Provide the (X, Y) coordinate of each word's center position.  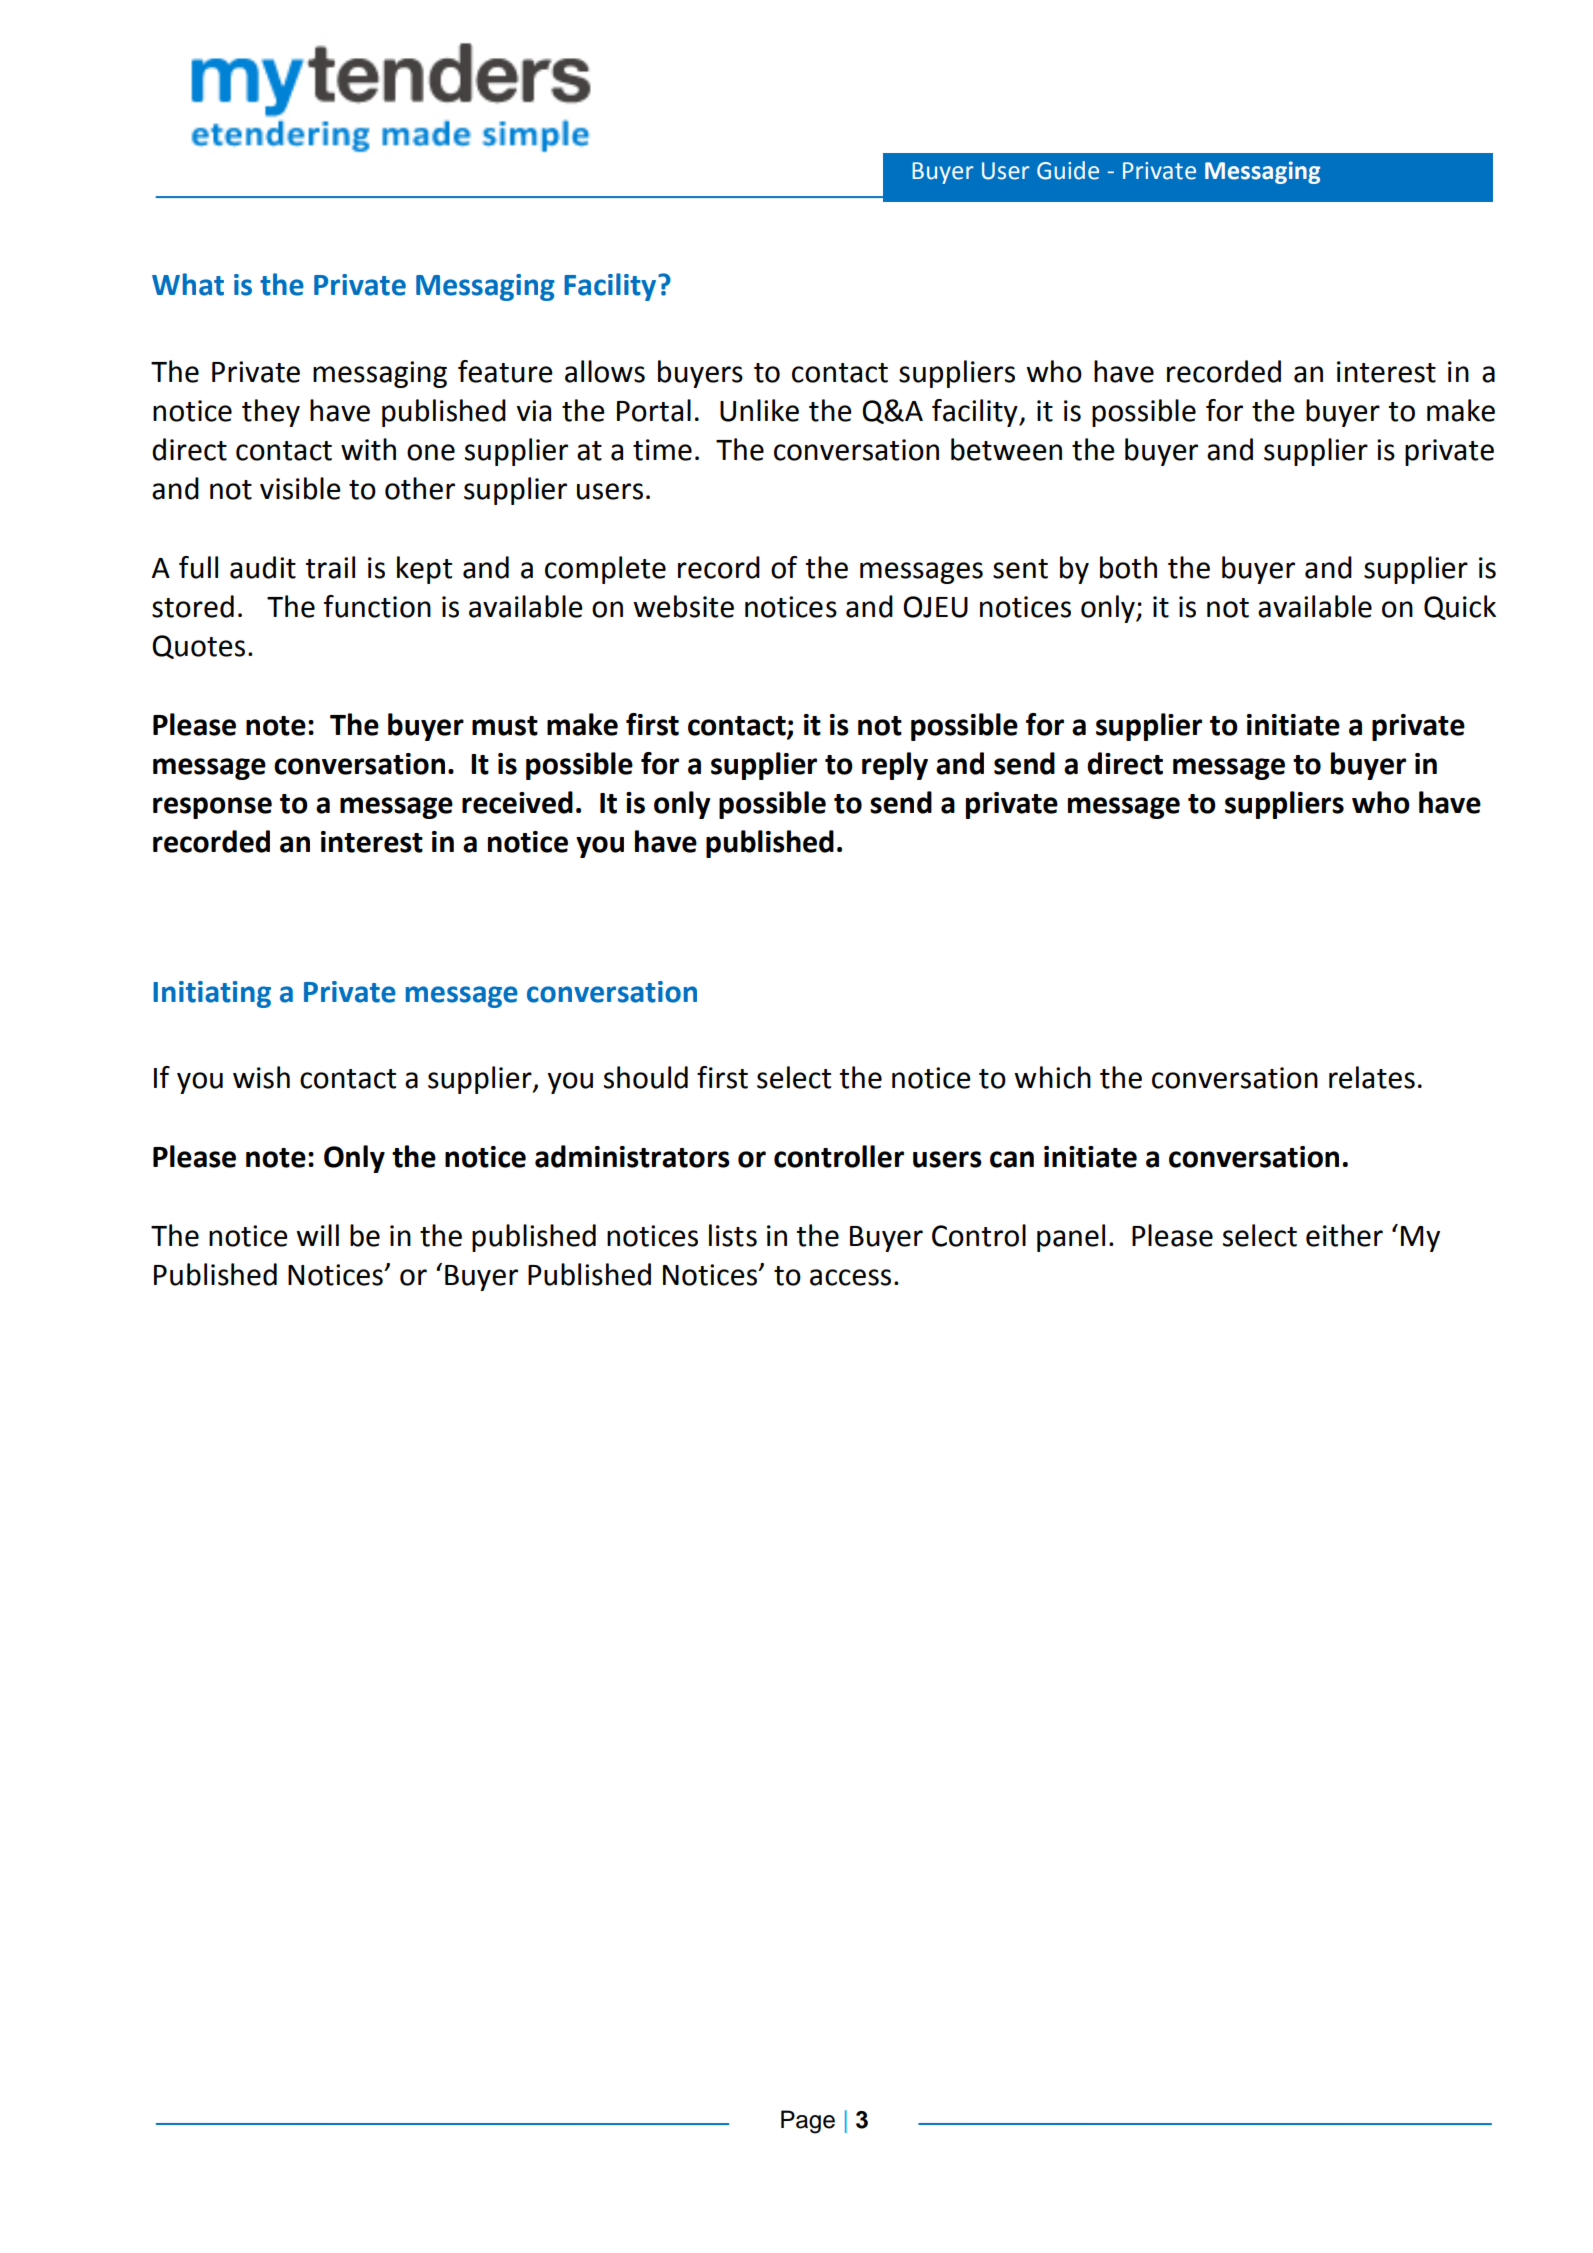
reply (895, 766)
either (1344, 1235)
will (317, 1235)
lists (733, 1235)
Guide (1068, 170)
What (188, 284)
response (212, 808)
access (850, 1277)
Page (808, 2122)
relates (1372, 1077)
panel (1071, 1238)
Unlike (759, 410)
